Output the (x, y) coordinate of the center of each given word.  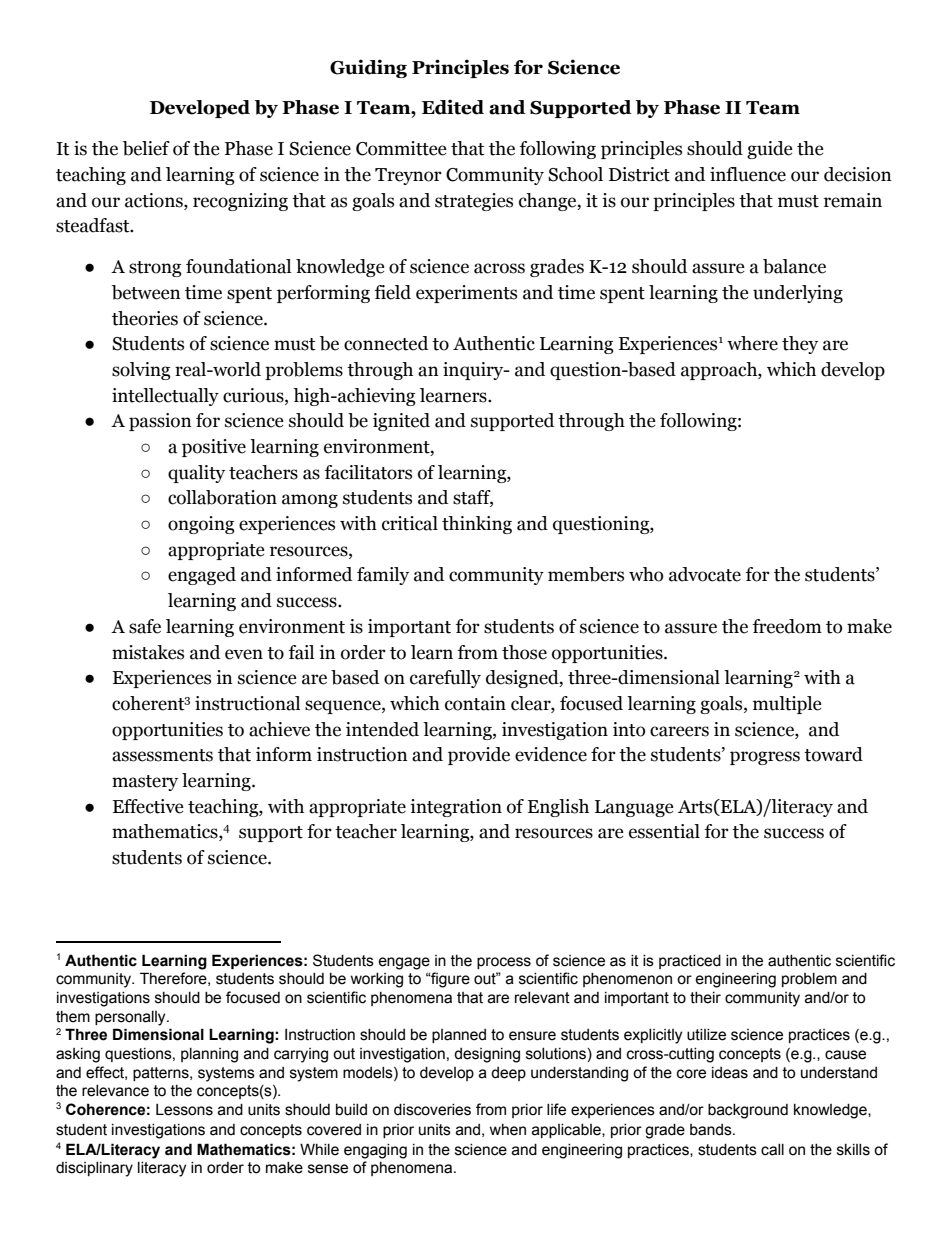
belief (146, 148)
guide (770, 150)
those (524, 652)
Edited (453, 107)
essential (664, 831)
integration (456, 808)
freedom (787, 626)
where (752, 343)
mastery (145, 783)
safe (145, 626)
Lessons (184, 1110)
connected (386, 343)
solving (141, 371)
